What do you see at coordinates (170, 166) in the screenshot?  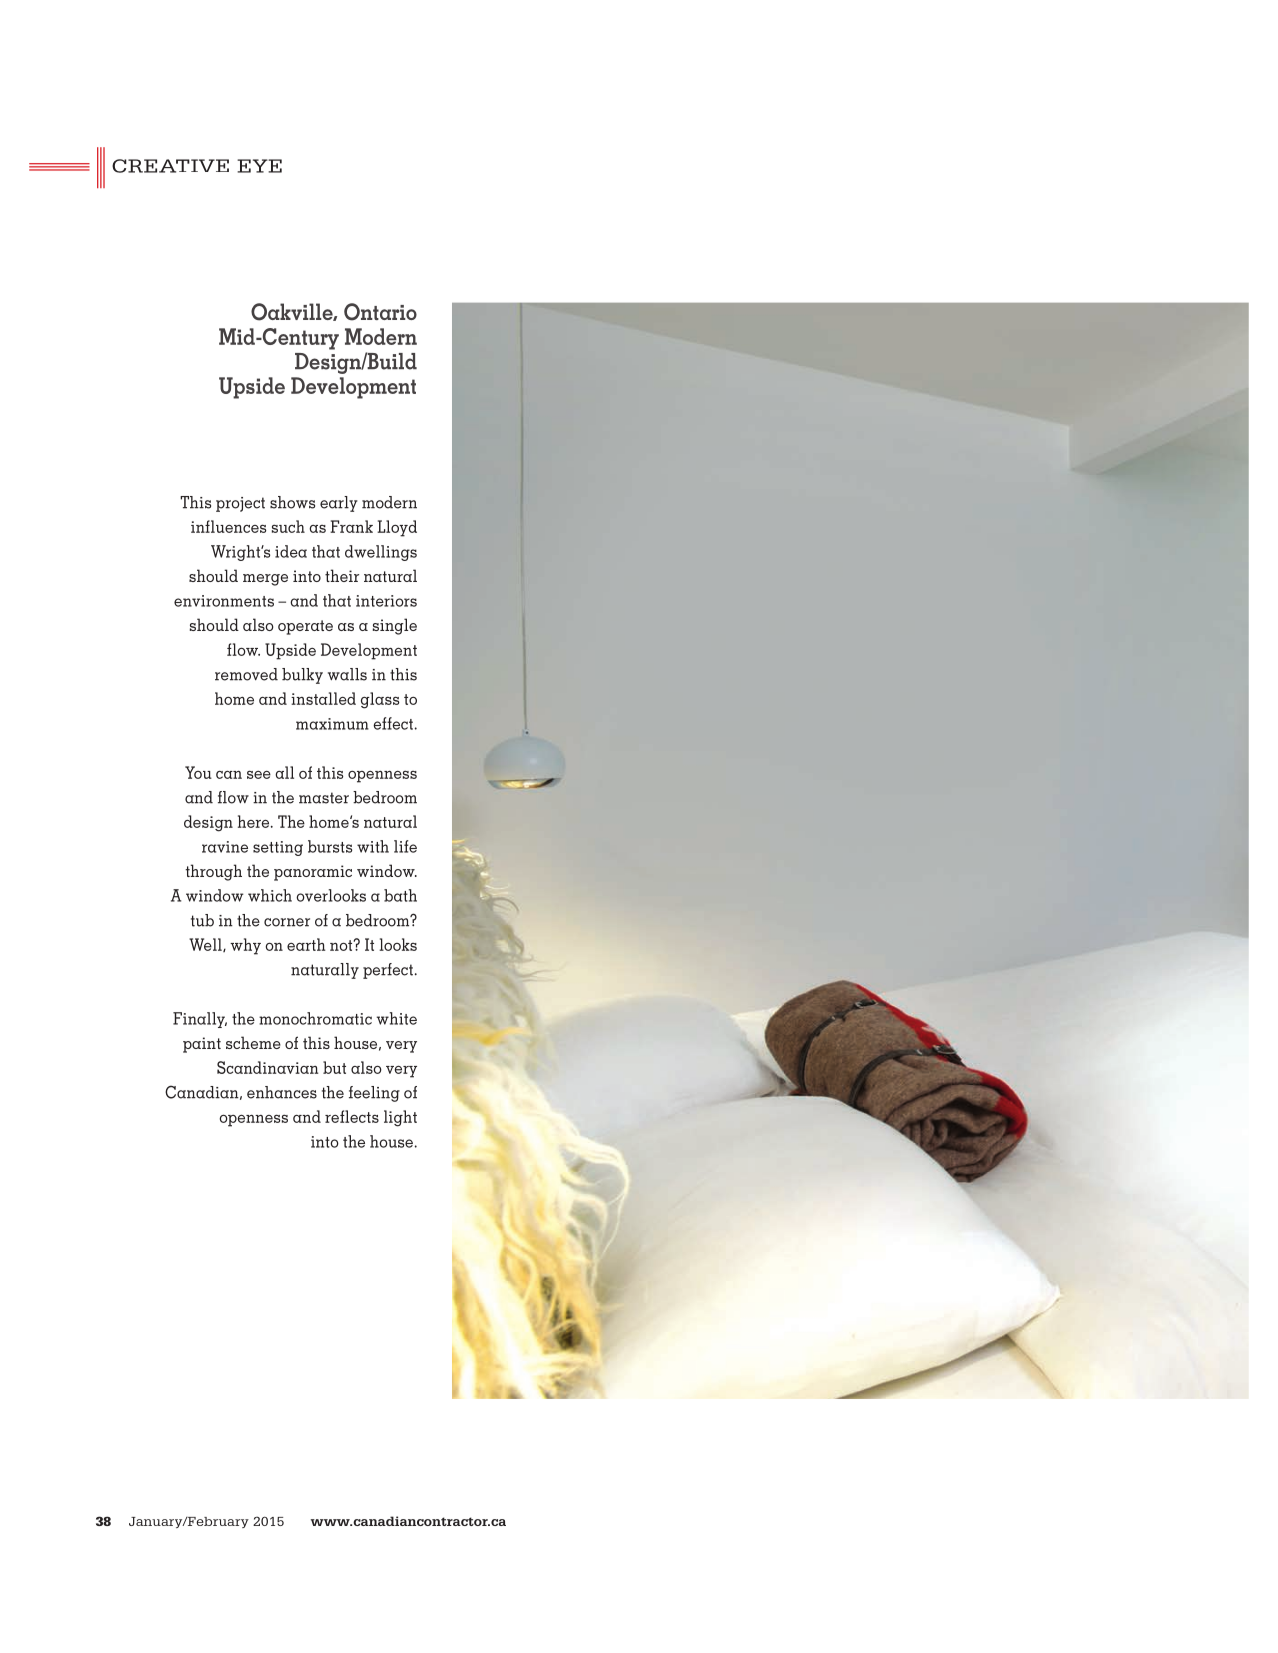 I see `CREATIVE` at bounding box center [170, 166].
